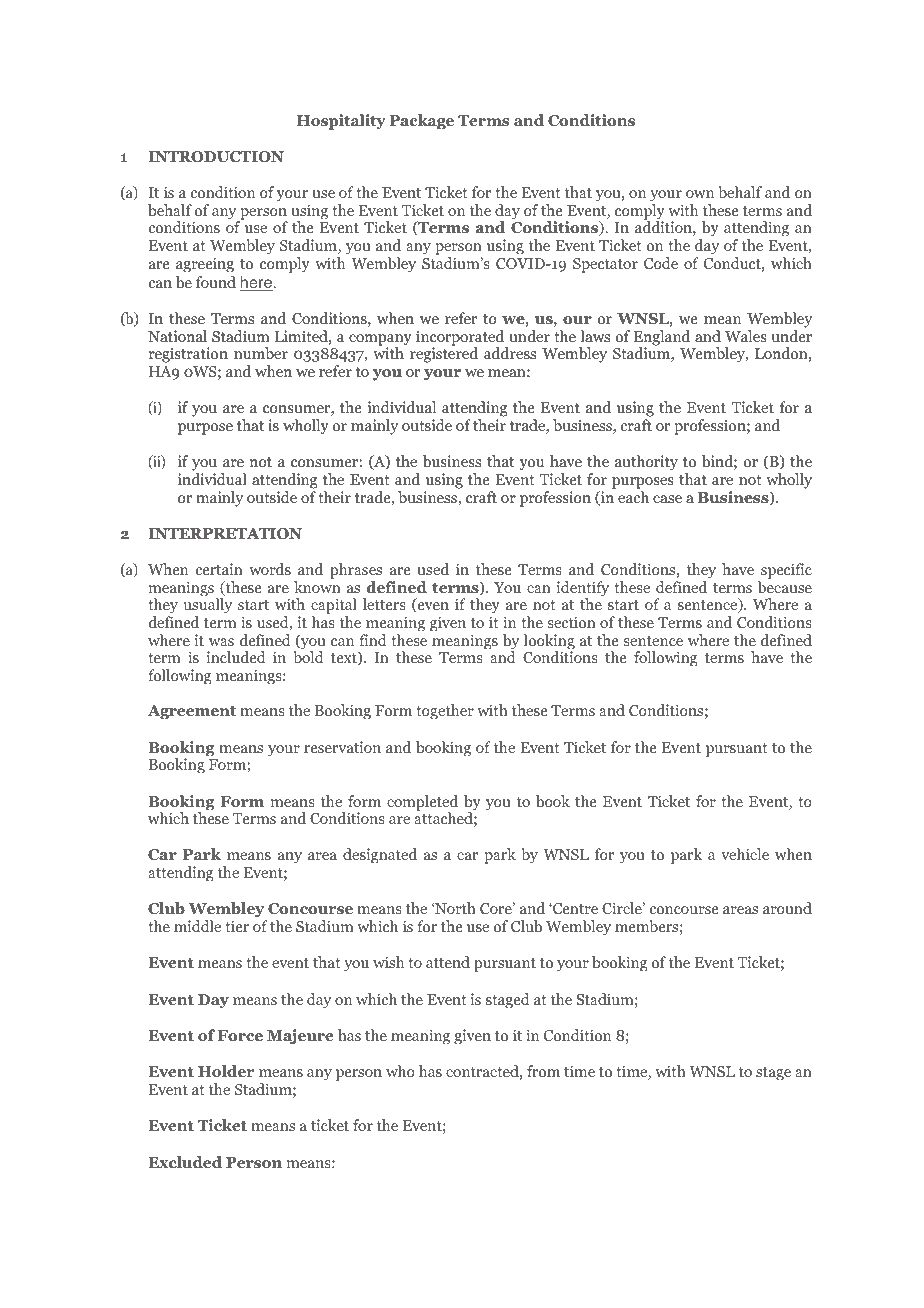  What do you see at coordinates (216, 157) in the image?
I see `INTRODUCTION` at bounding box center [216, 157].
